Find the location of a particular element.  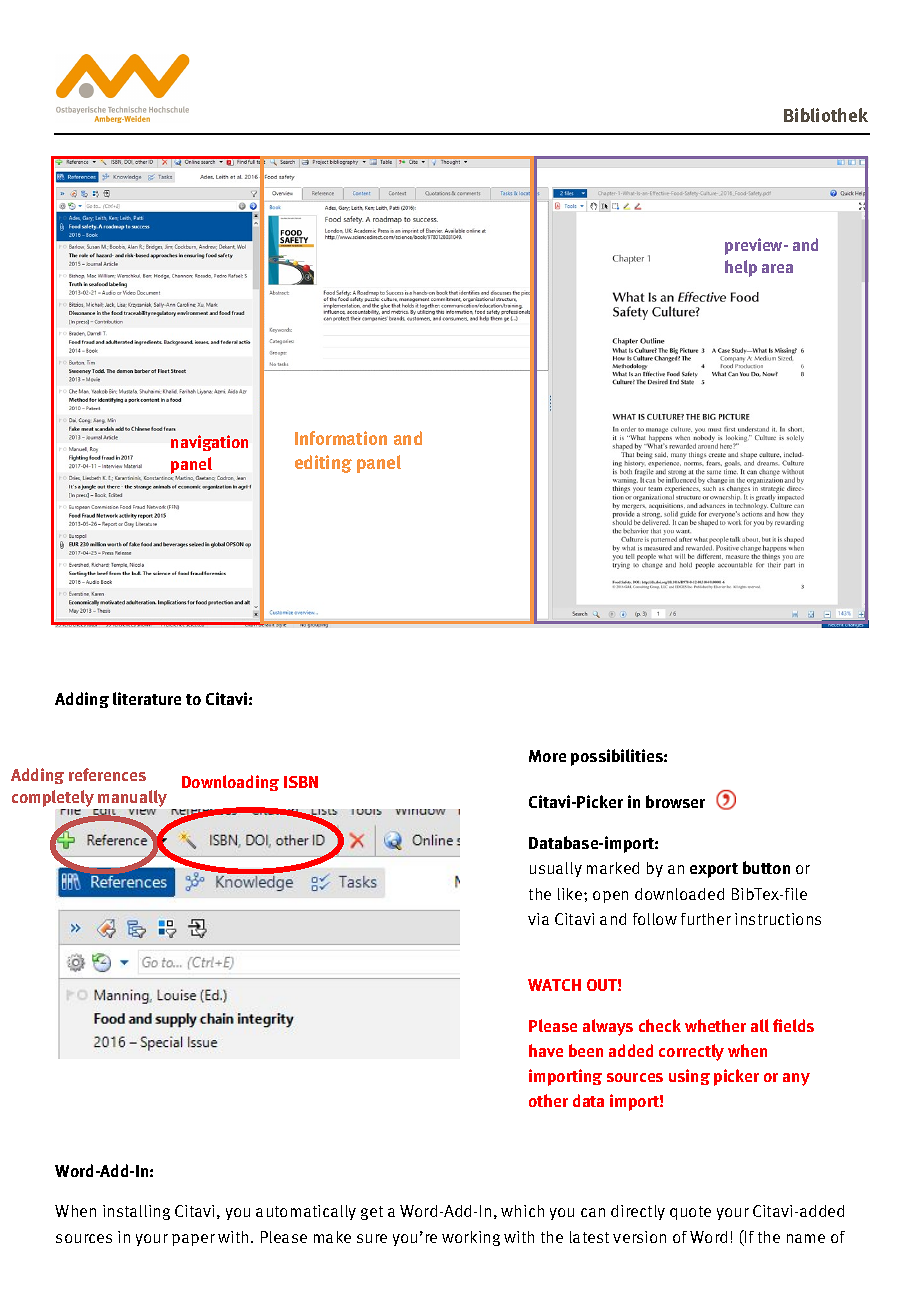

quote is located at coordinates (690, 1213).
